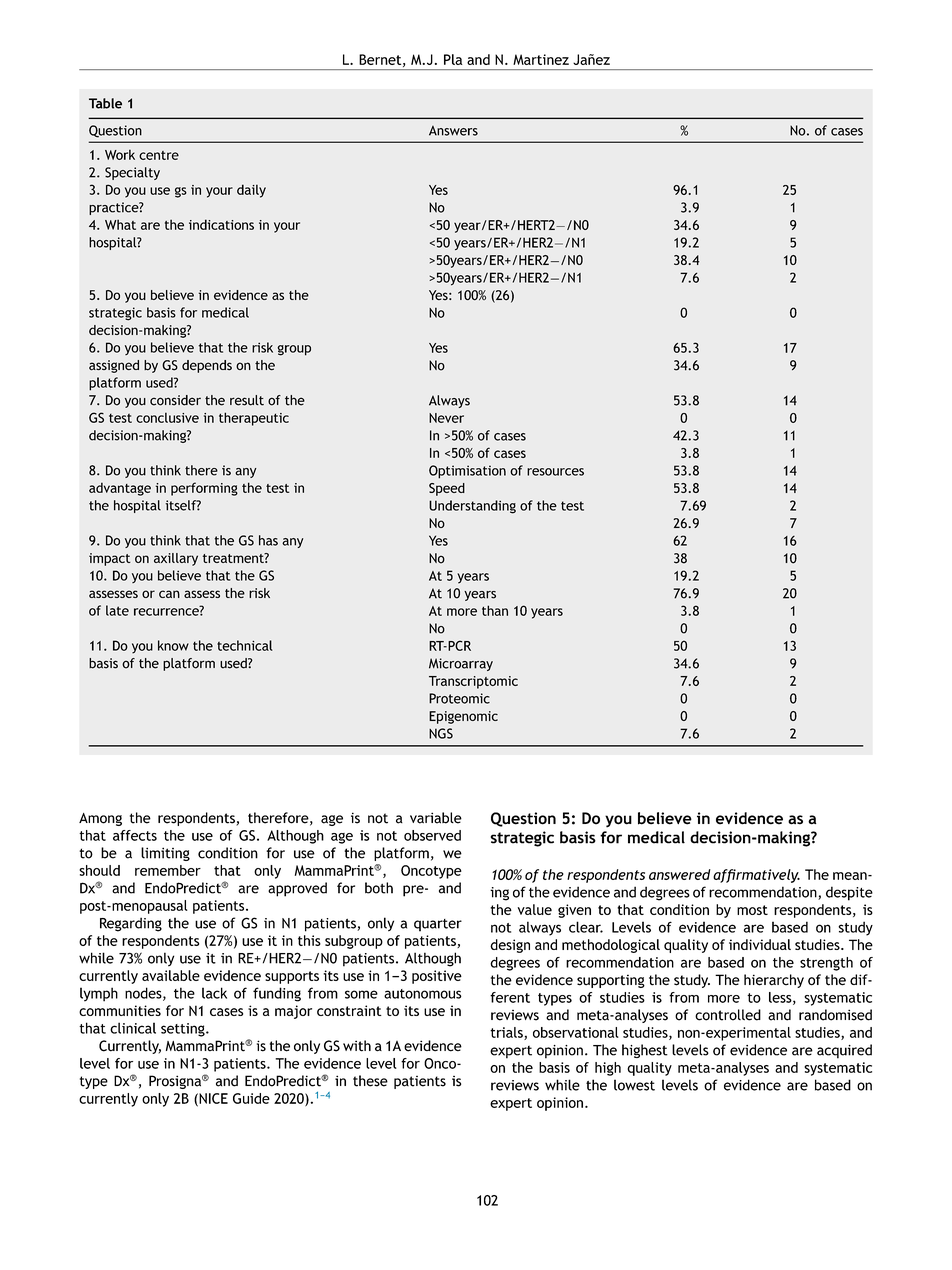 The height and width of the screenshot is (1270, 952). Describe the element at coordinates (204, 489) in the screenshot. I see `performing` at that location.
